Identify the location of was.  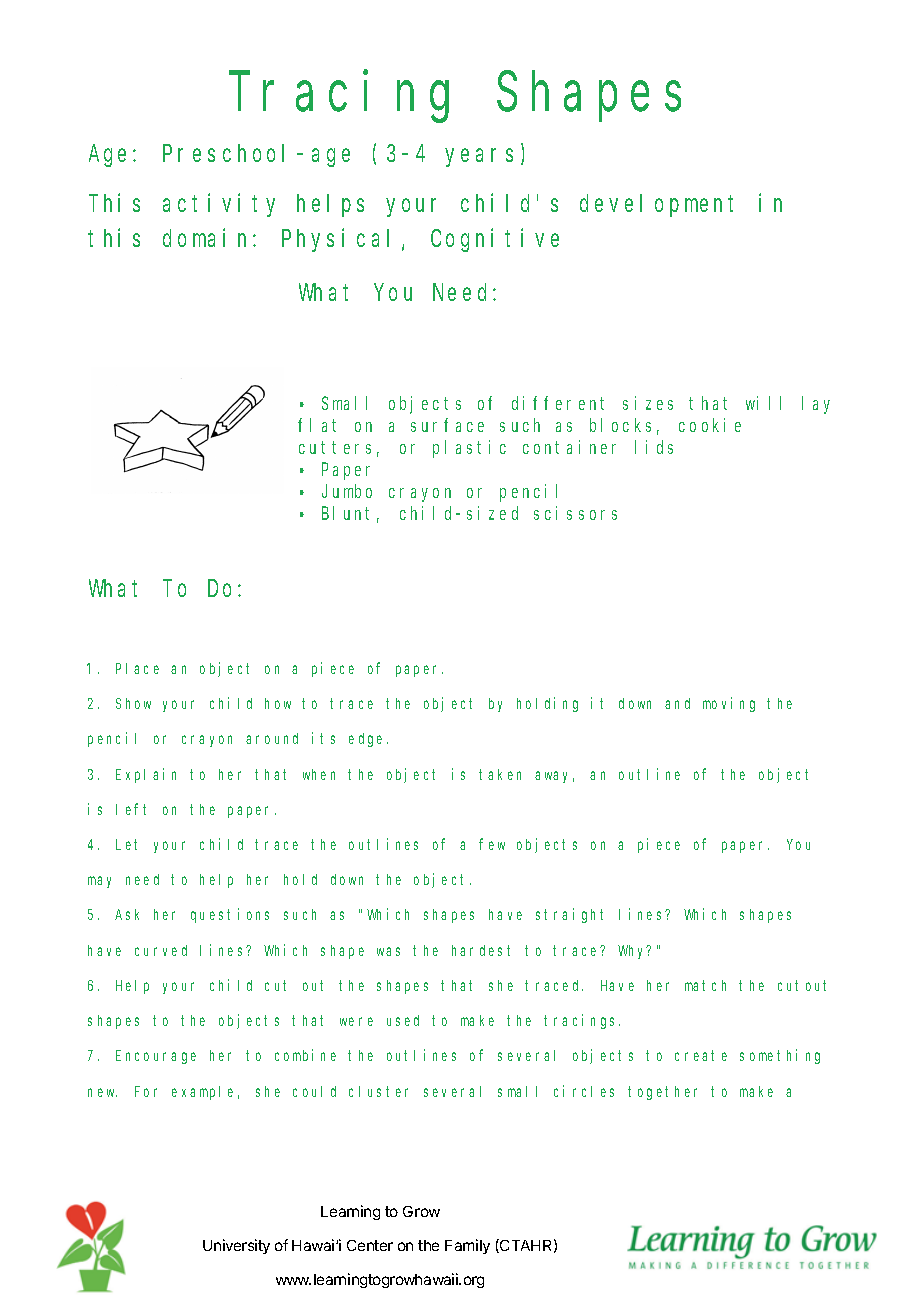
(388, 951).
